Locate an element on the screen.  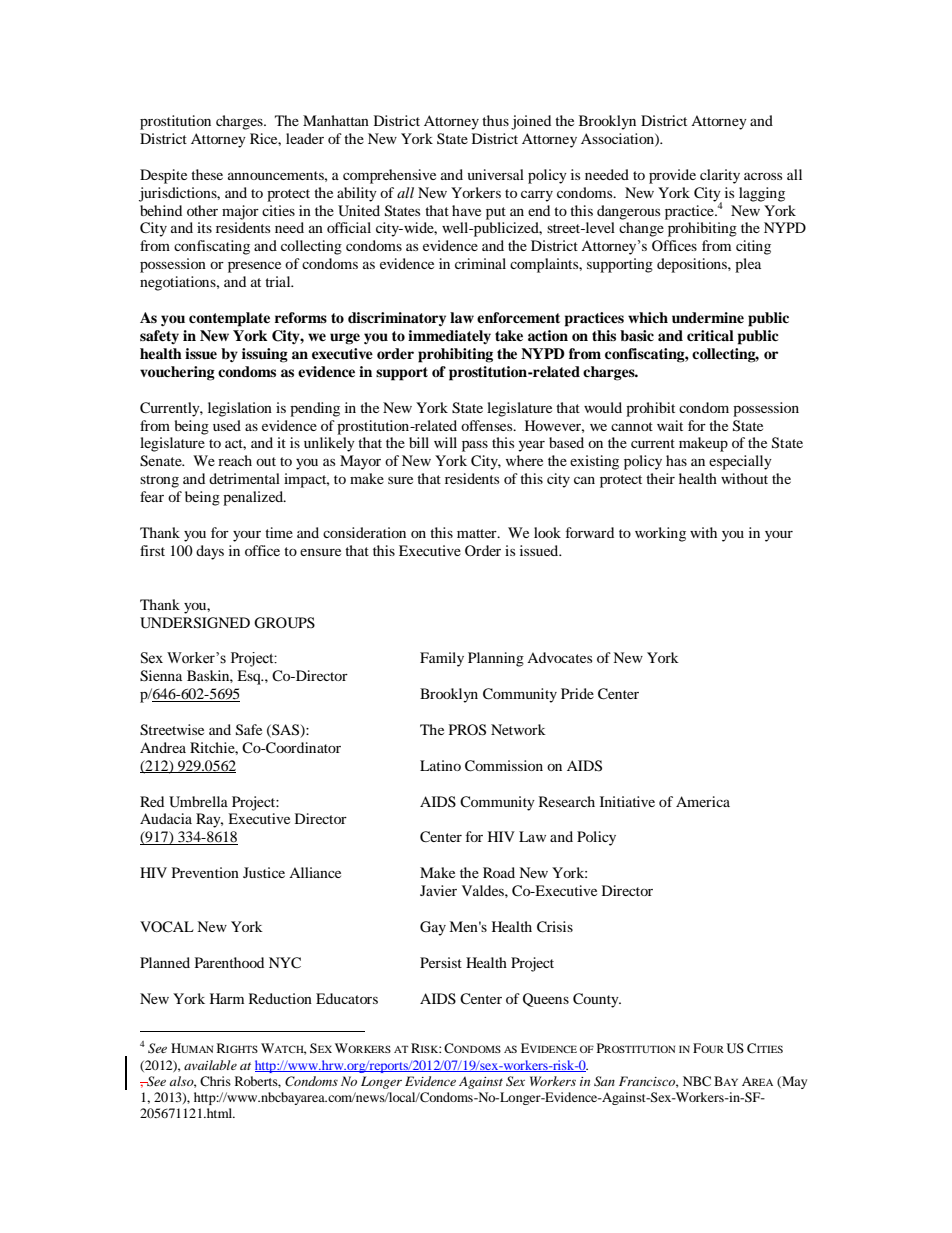
available is located at coordinates (210, 1065).
